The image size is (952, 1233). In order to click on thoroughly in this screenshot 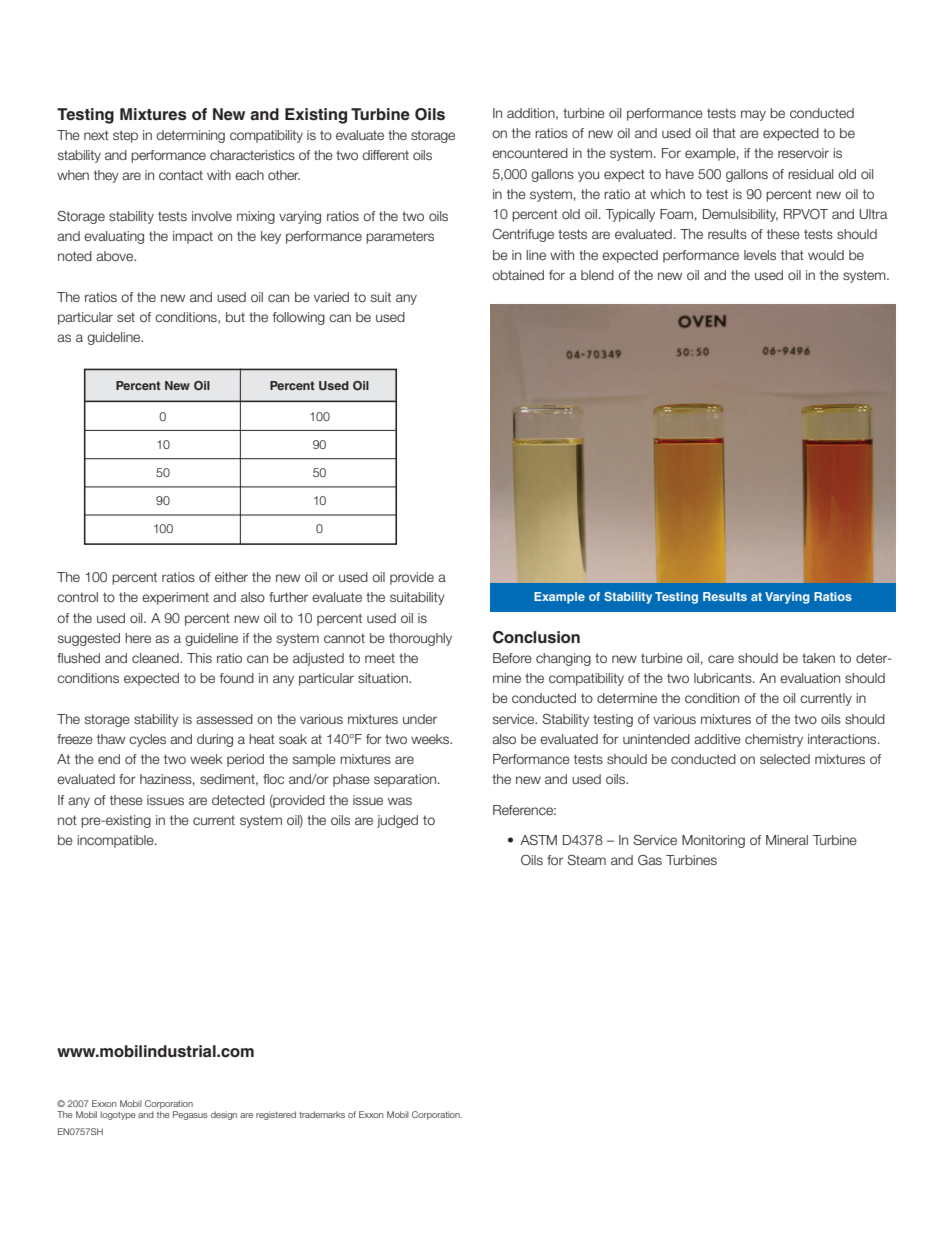, I will do `click(420, 639)`.
